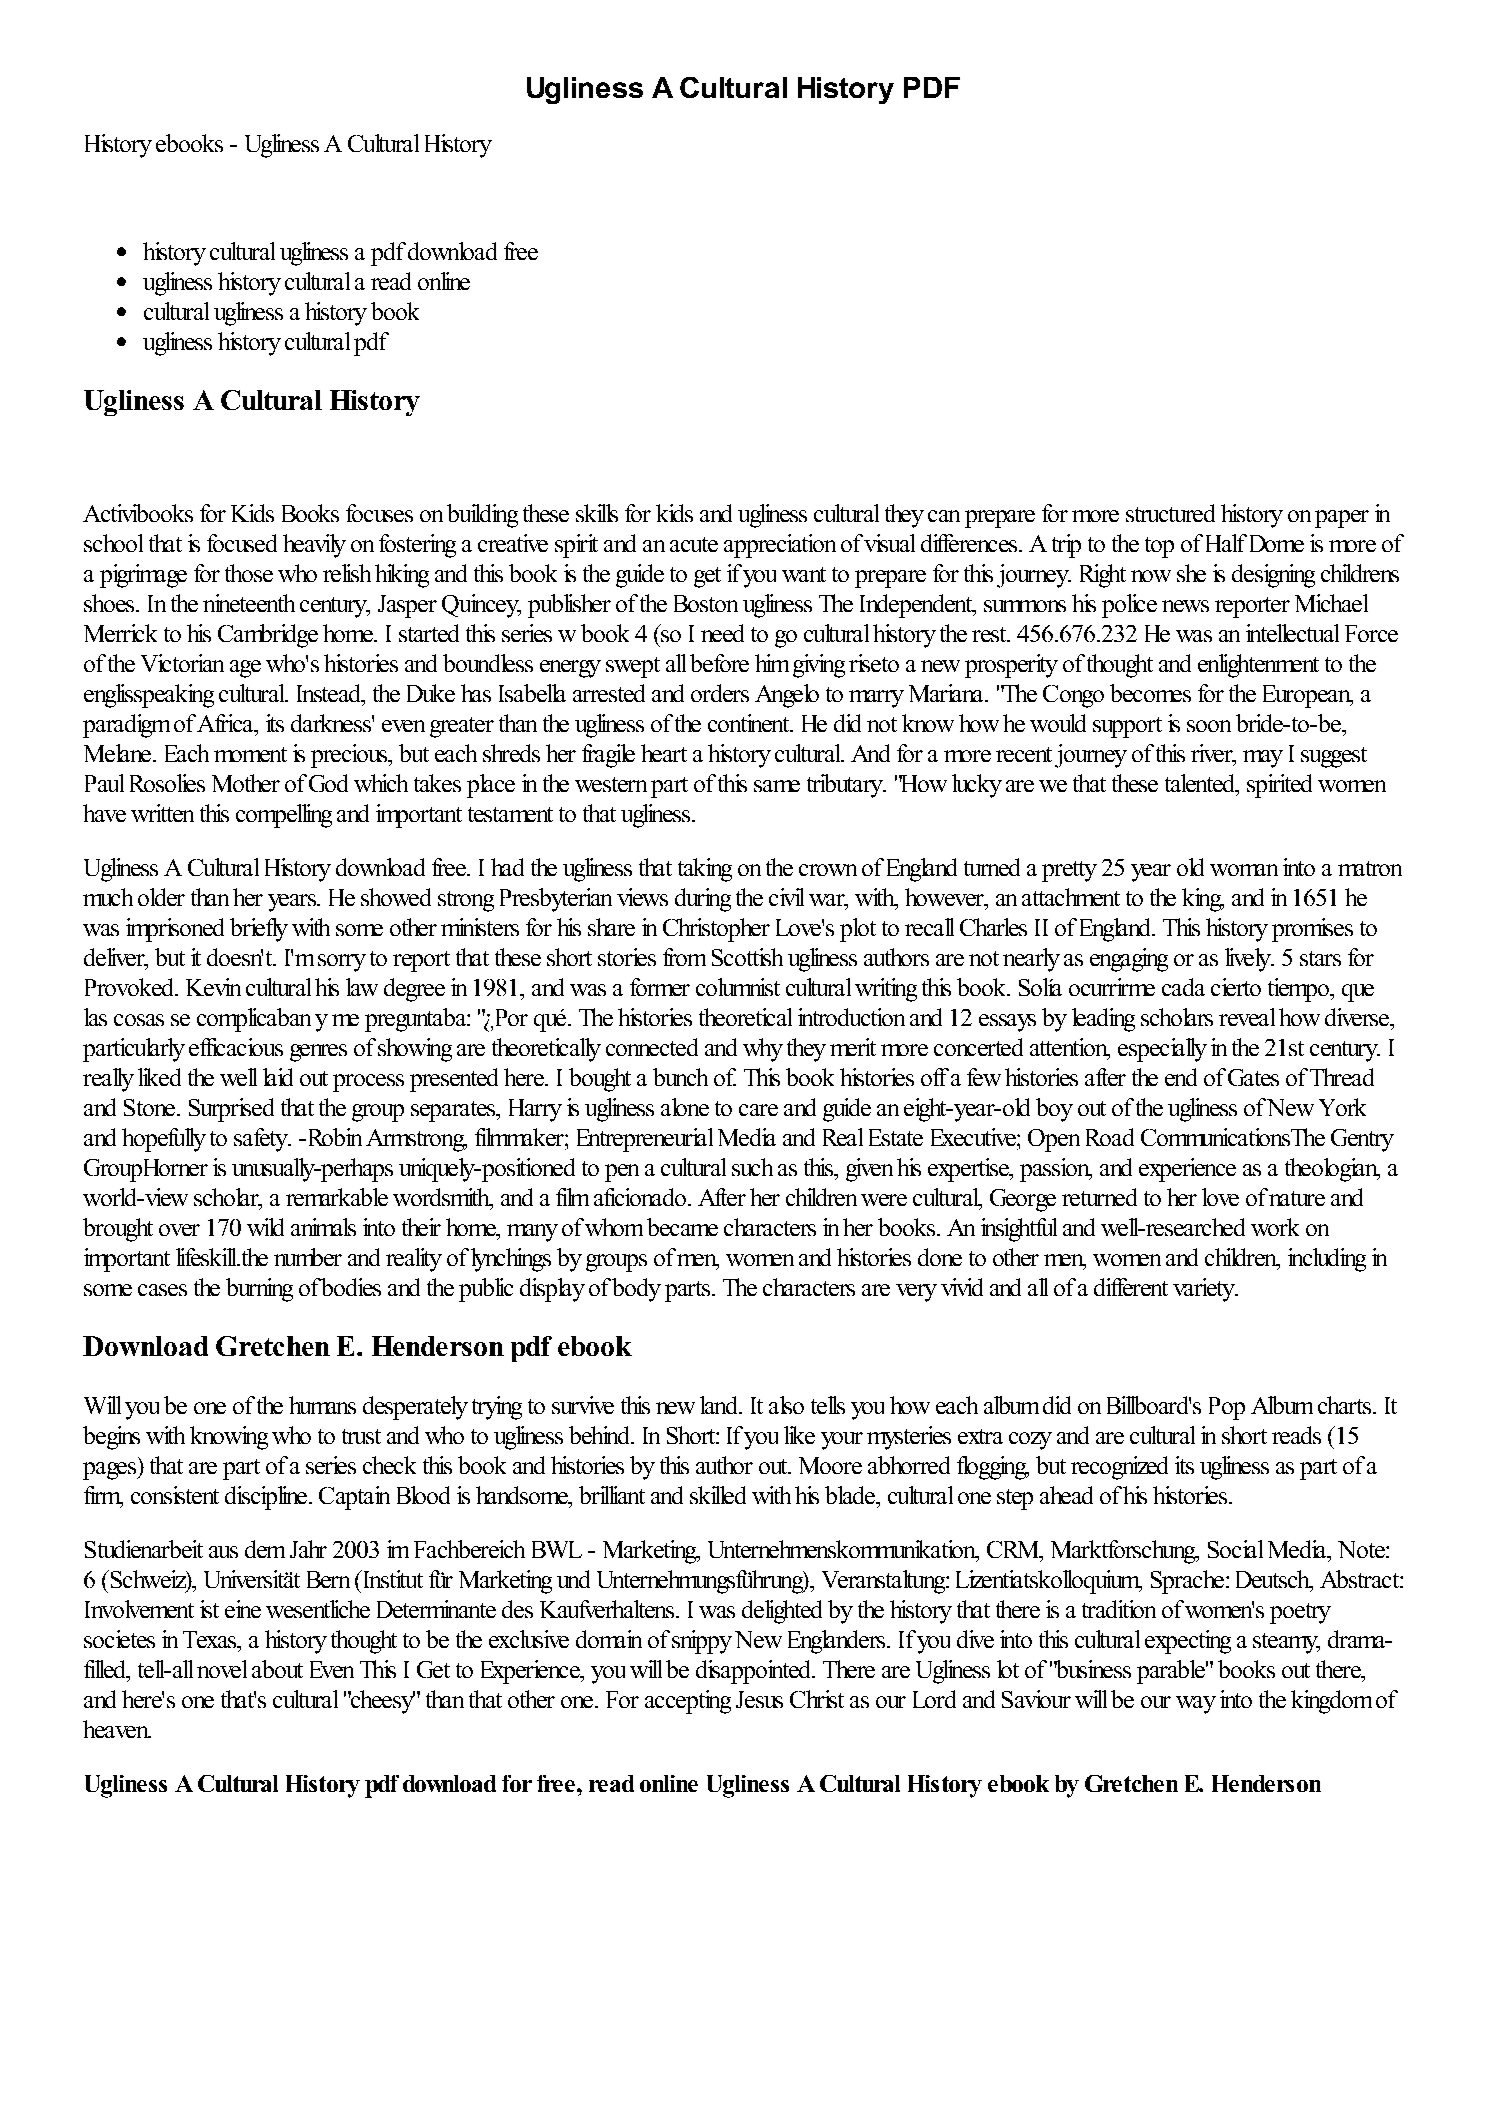 The image size is (1486, 2103). What do you see at coordinates (1273, 576) in the page?
I see `designing` at bounding box center [1273, 576].
